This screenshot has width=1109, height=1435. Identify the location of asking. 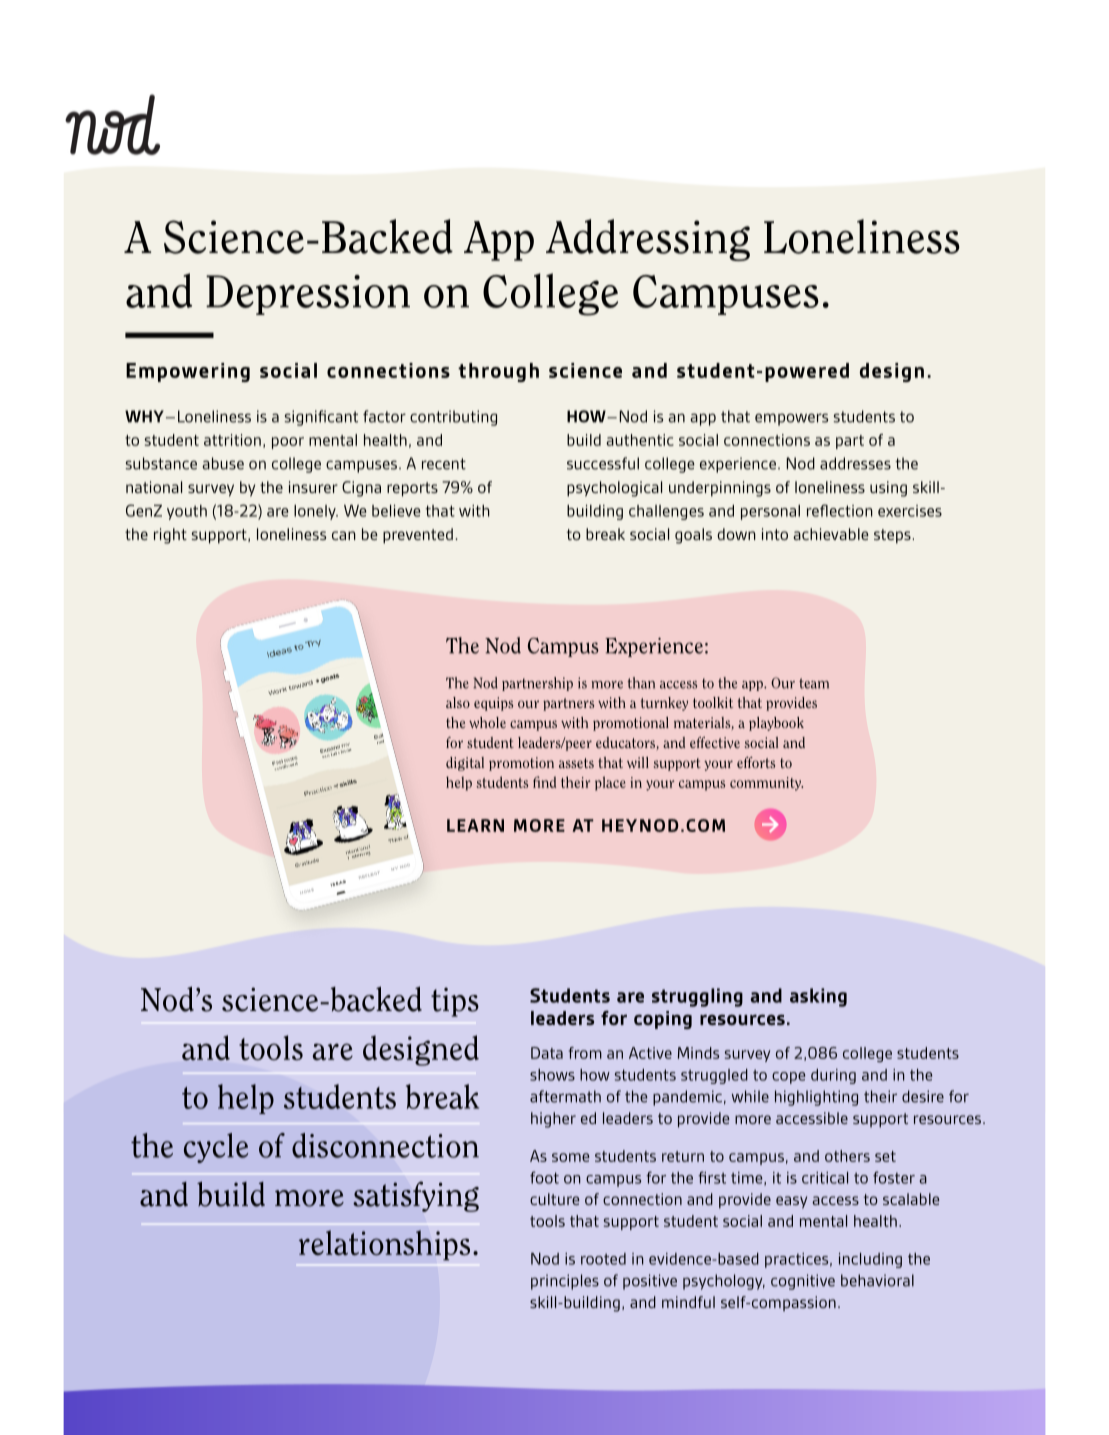
(818, 997).
